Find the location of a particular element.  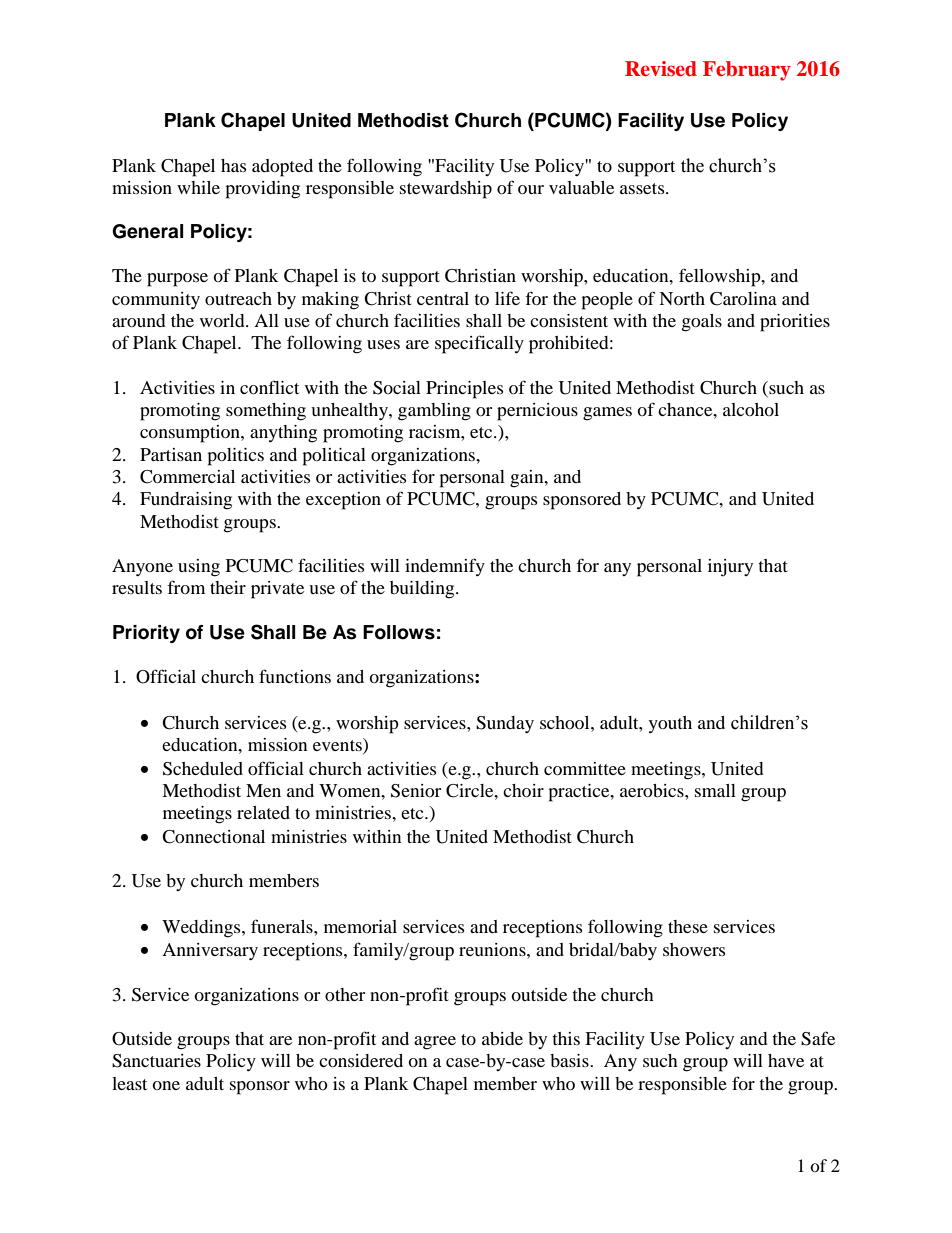

choir is located at coordinates (523, 790).
